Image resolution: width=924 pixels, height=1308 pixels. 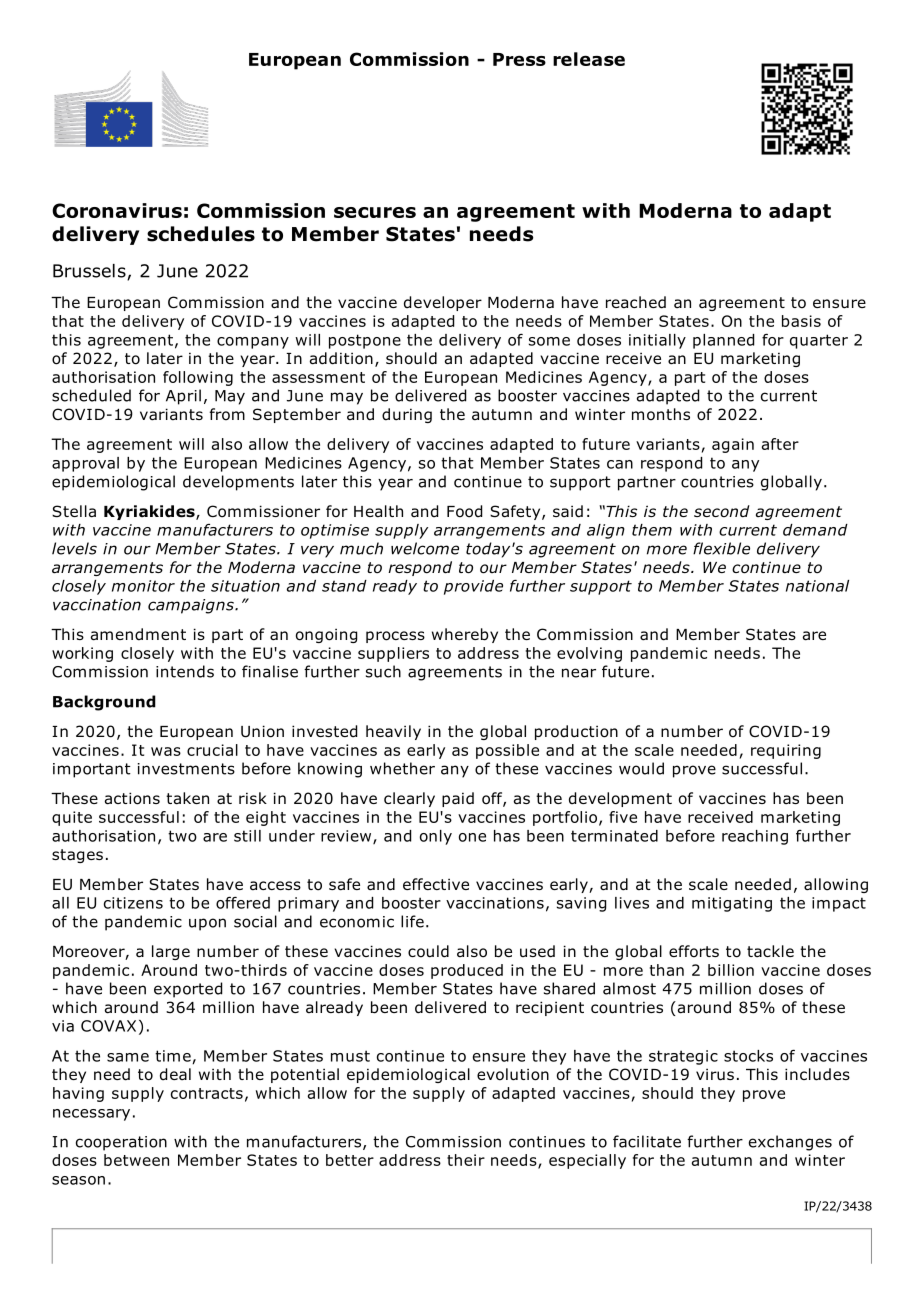 I want to click on schedules, so click(x=201, y=234).
